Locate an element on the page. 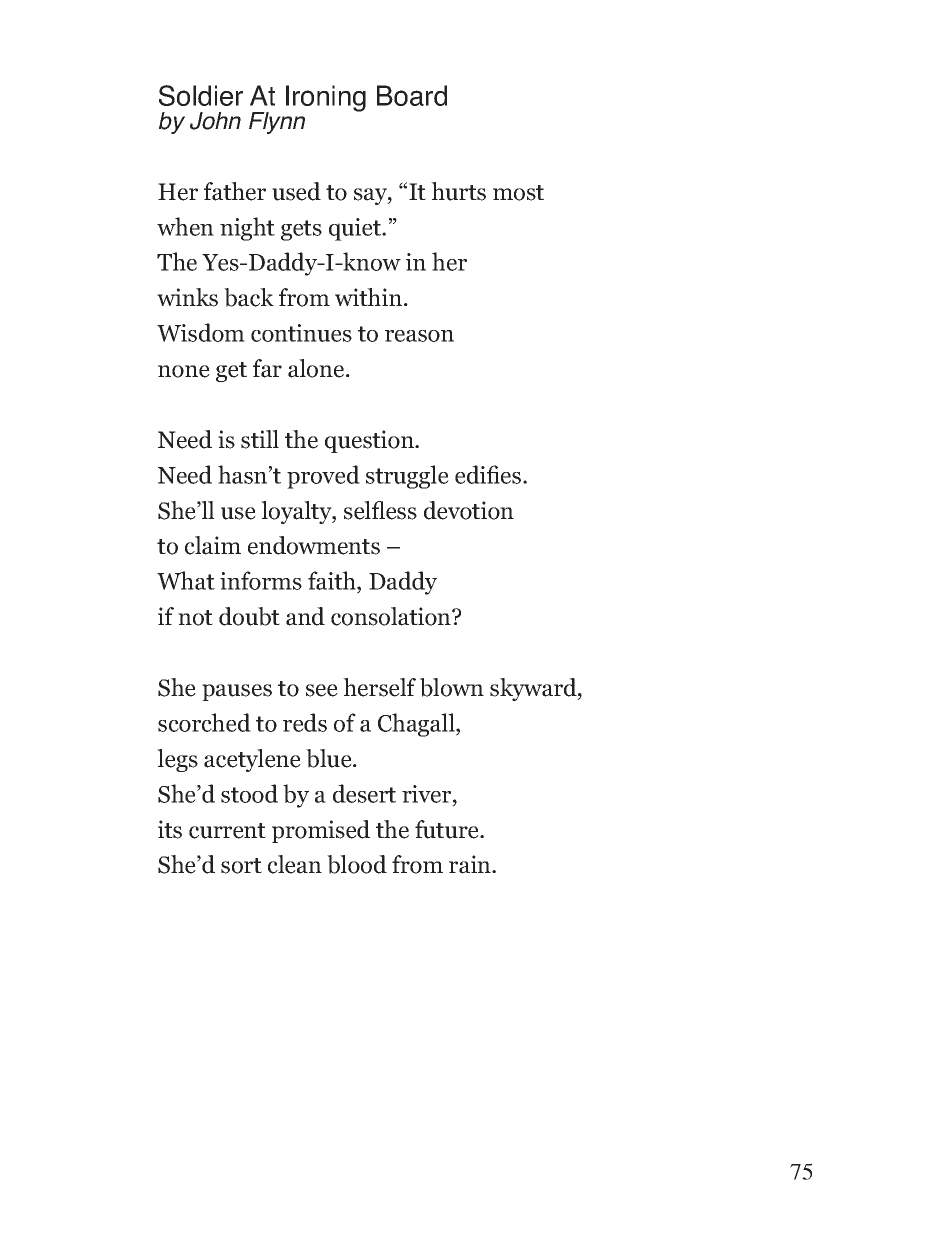 The height and width of the image is (1233, 952). rain is located at coordinates (471, 864).
